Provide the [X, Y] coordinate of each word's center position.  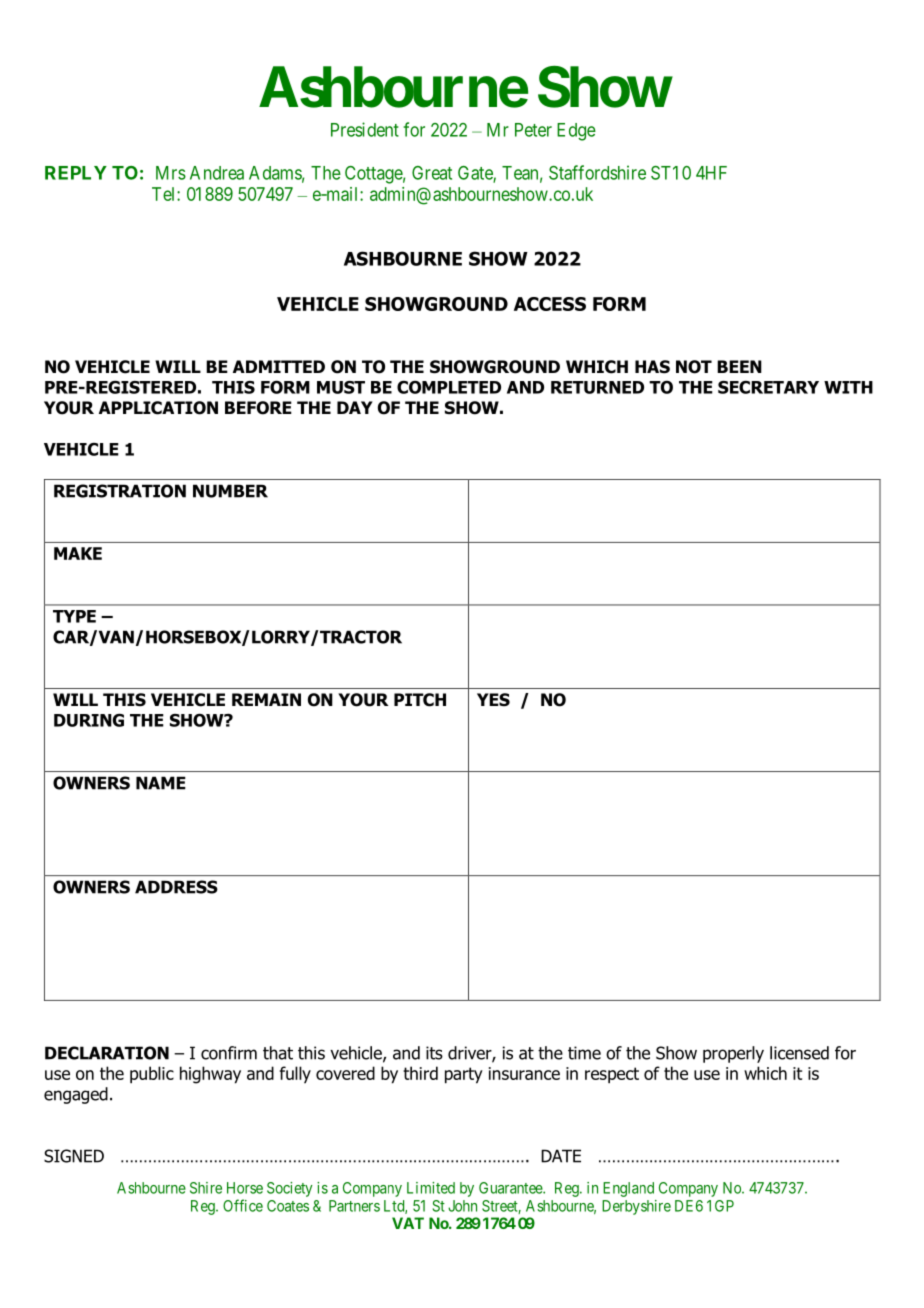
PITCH [420, 700]
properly [733, 1054]
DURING [89, 720]
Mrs [171, 173]
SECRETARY [768, 387]
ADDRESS [176, 887]
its [434, 1053]
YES [493, 700]
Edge [576, 132]
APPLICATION [158, 408]
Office [243, 1205]
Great [432, 173]
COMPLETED [449, 387]
